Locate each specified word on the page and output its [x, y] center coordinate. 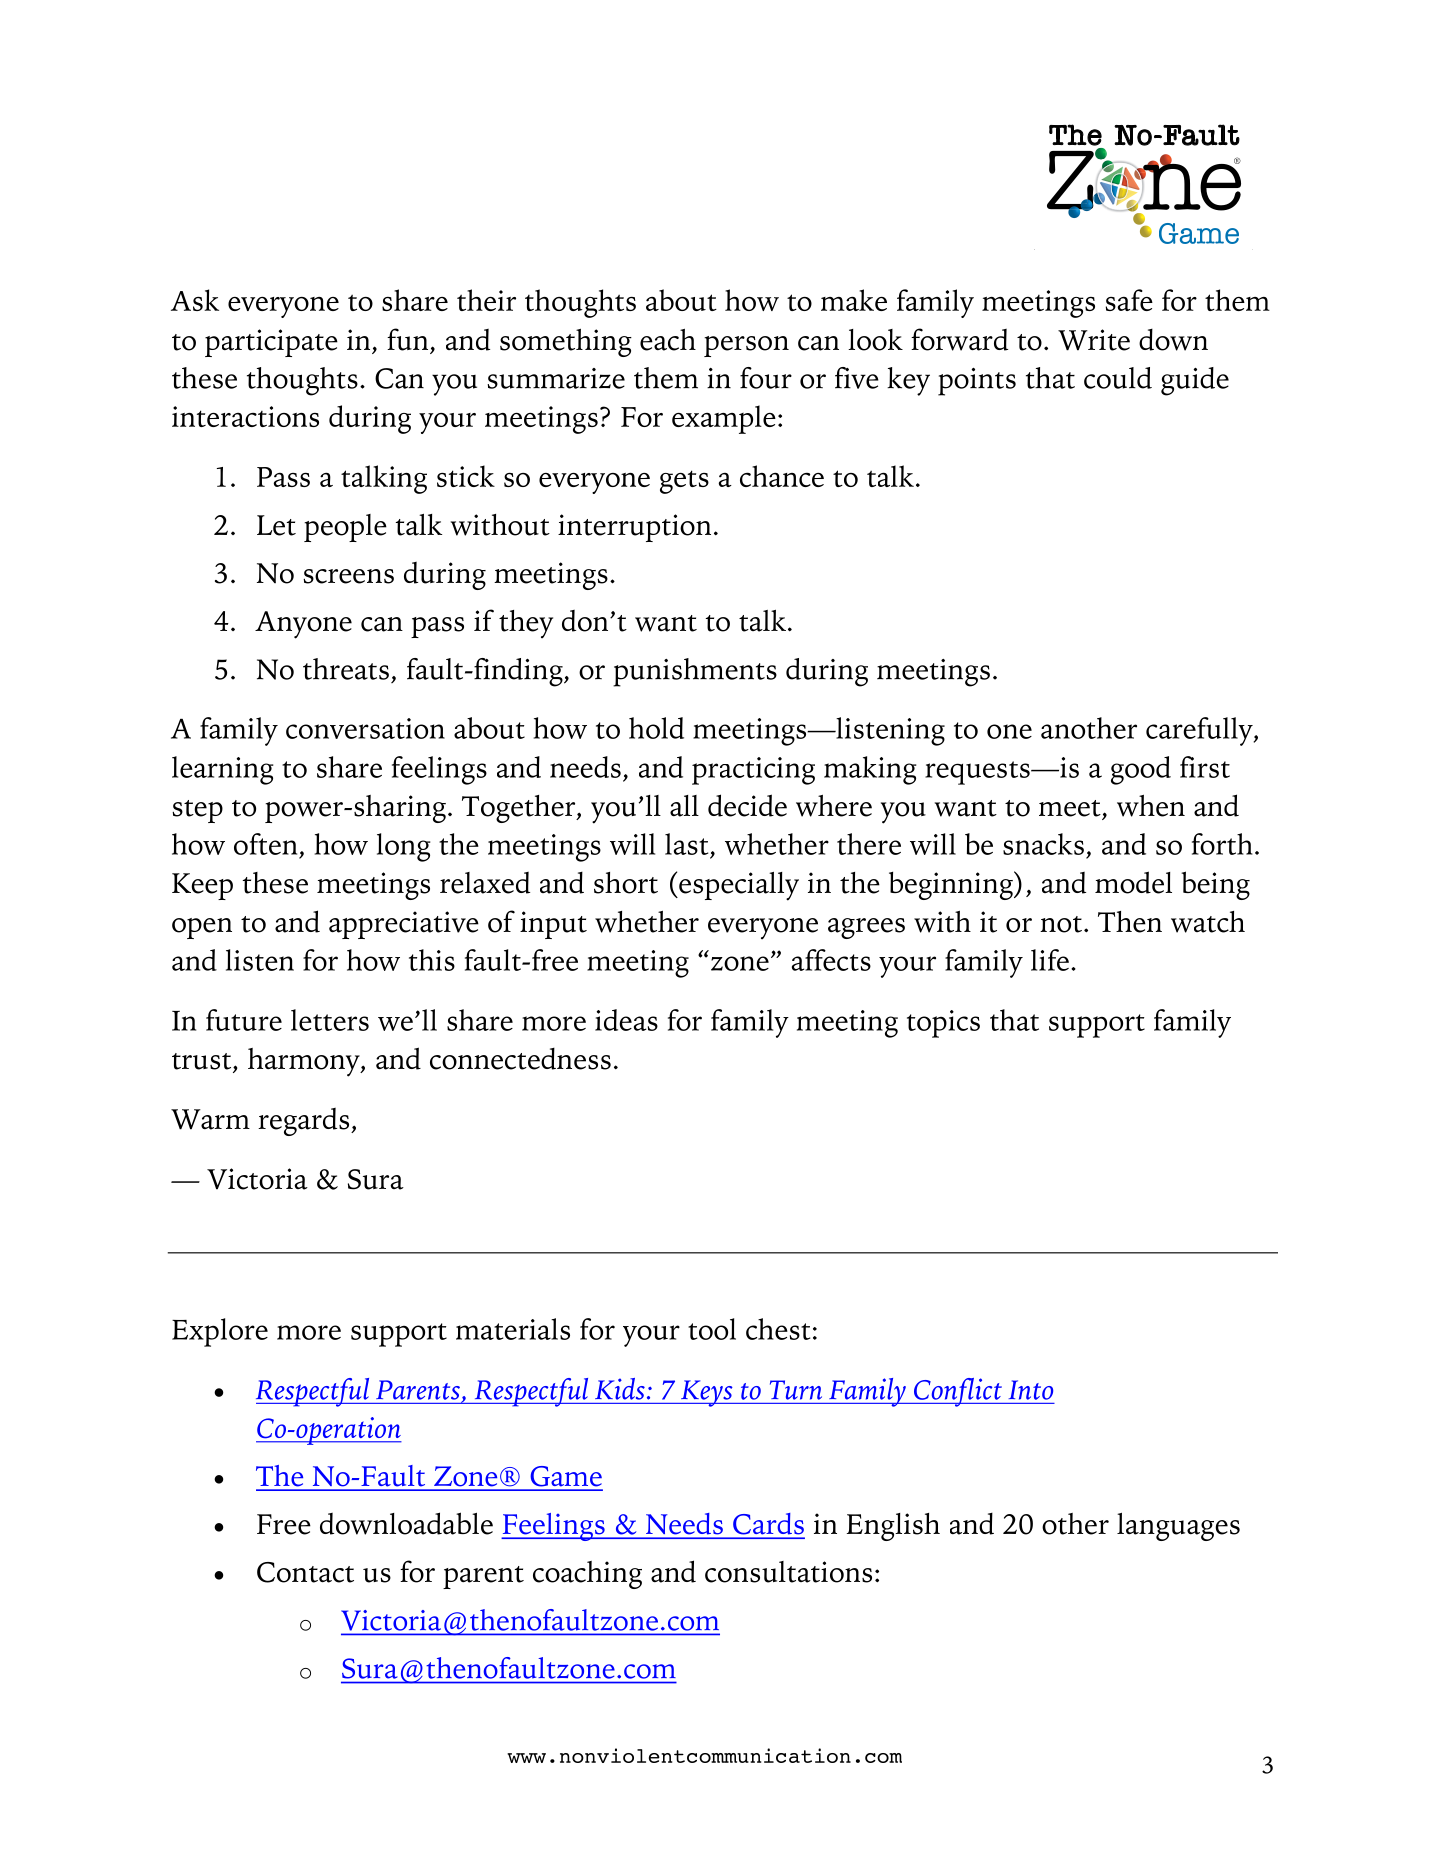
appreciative [404, 925]
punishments [695, 672]
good [1141, 770]
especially [738, 886]
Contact [305, 1572]
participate [271, 343]
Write [1094, 340]
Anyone [303, 625]
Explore [220, 1332]
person [746, 346]
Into [1031, 1390]
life [1050, 960]
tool [712, 1329]
